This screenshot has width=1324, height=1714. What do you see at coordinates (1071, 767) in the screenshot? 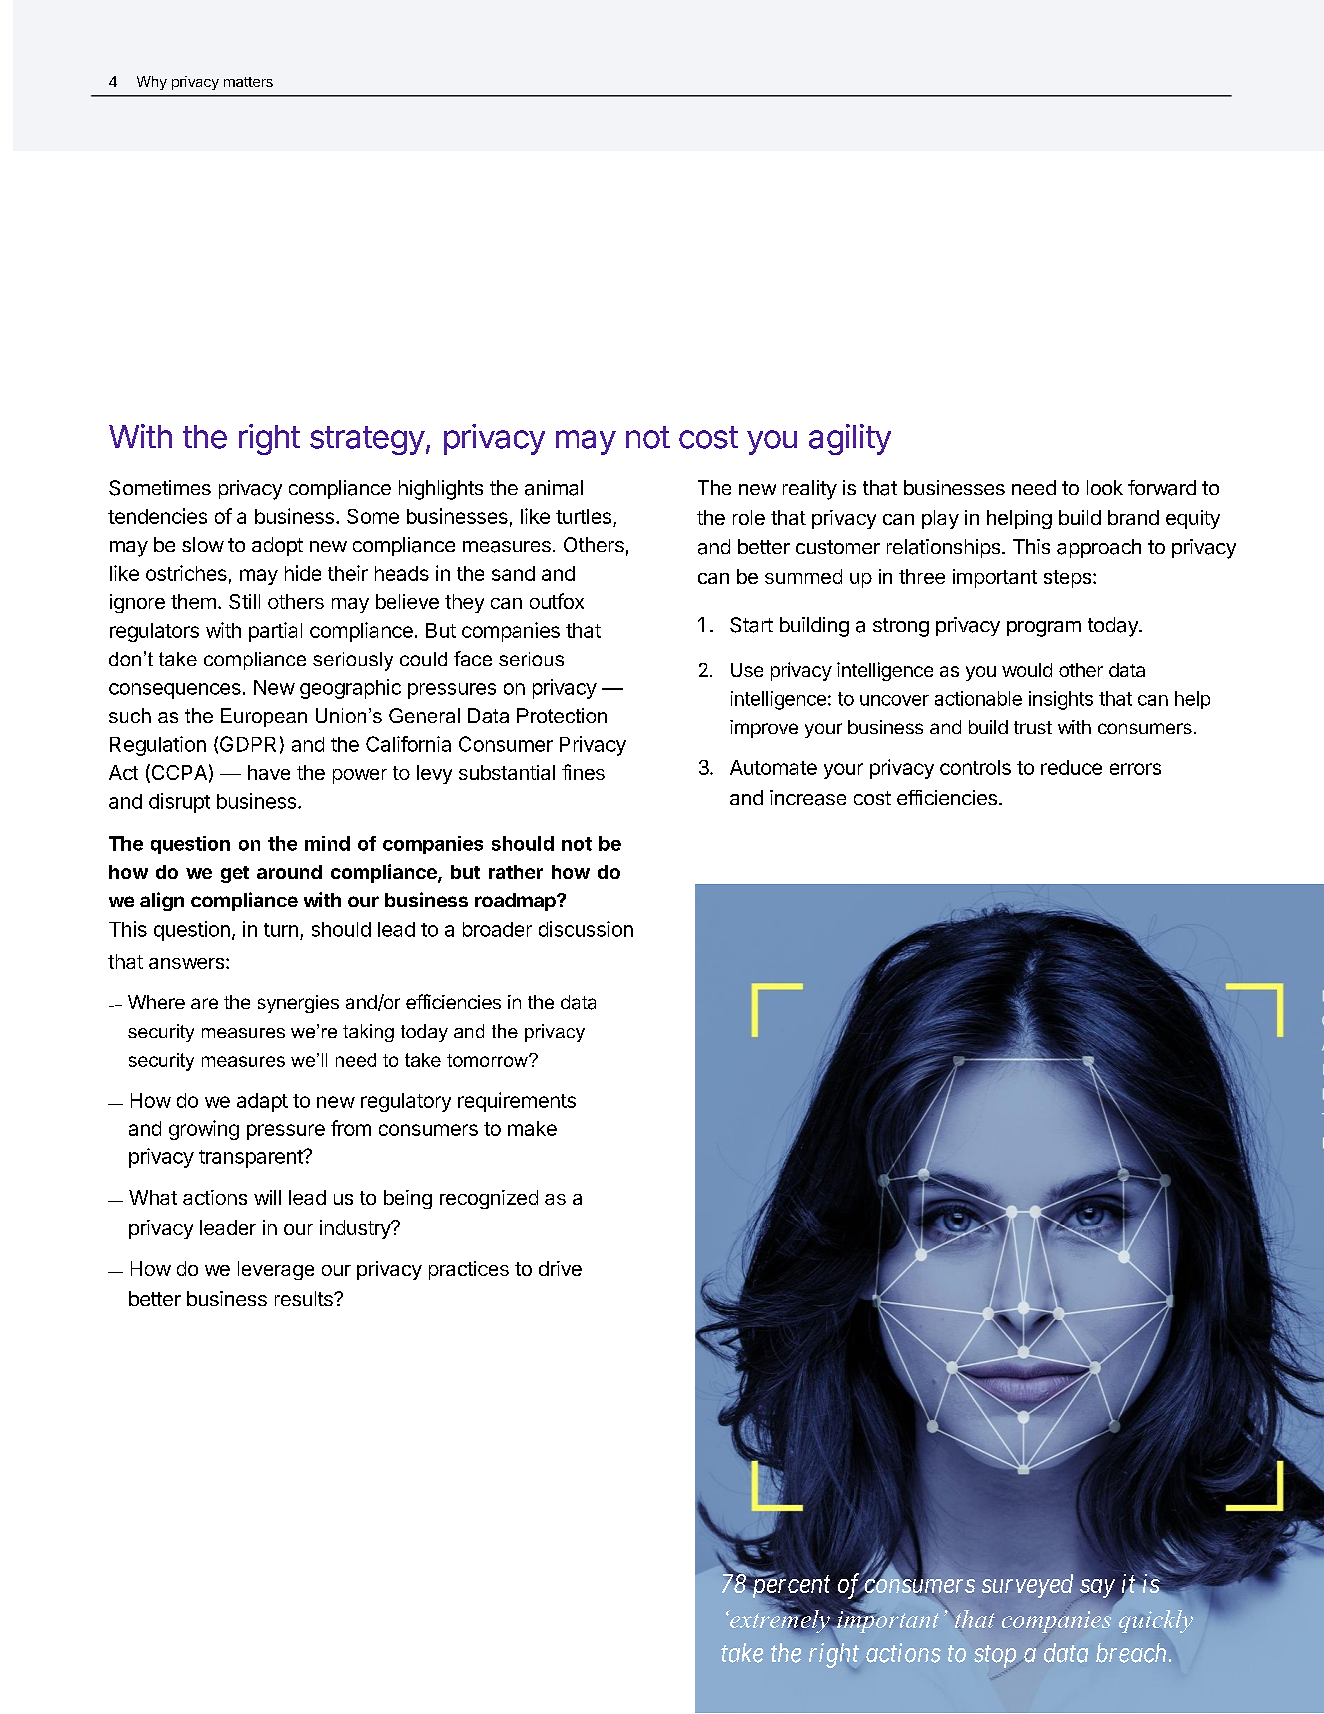
I see `reduce` at bounding box center [1071, 767].
